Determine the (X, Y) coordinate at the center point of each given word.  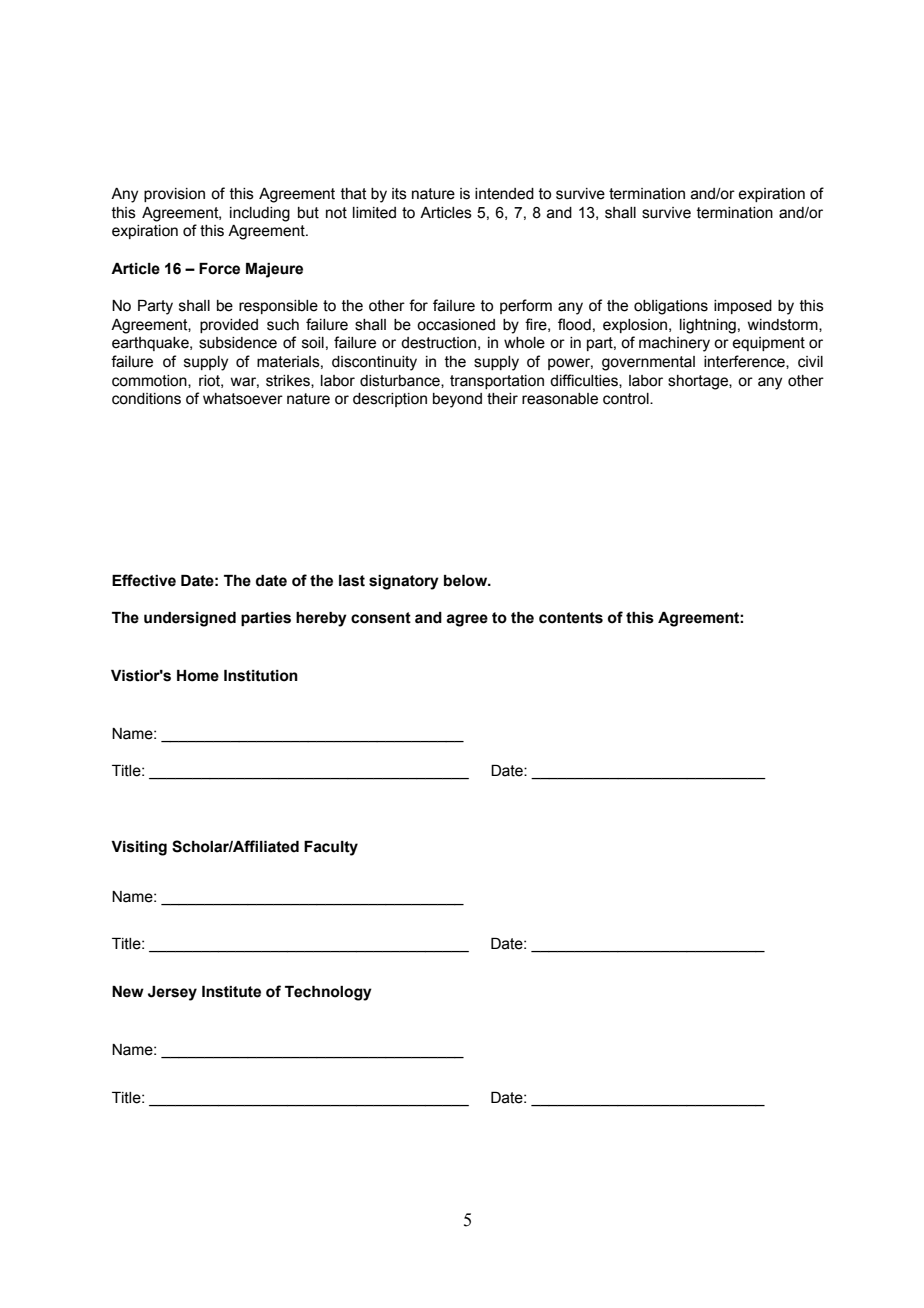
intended (504, 194)
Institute (231, 992)
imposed (743, 307)
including (260, 214)
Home (198, 676)
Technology (328, 993)
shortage (699, 382)
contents (571, 618)
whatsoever (243, 399)
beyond (457, 400)
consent (381, 618)
